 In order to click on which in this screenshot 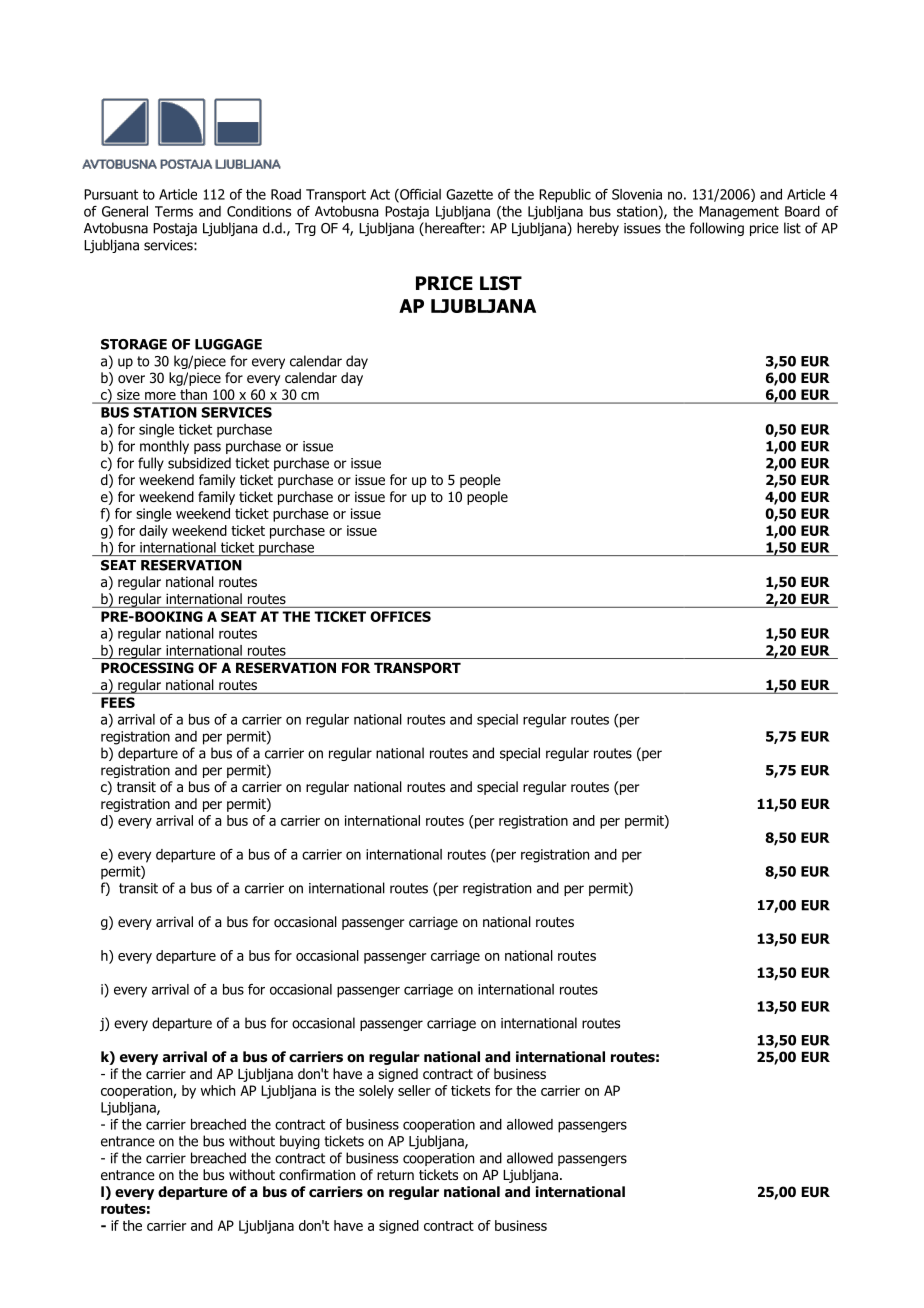, I will do `click(218, 1090)`.
